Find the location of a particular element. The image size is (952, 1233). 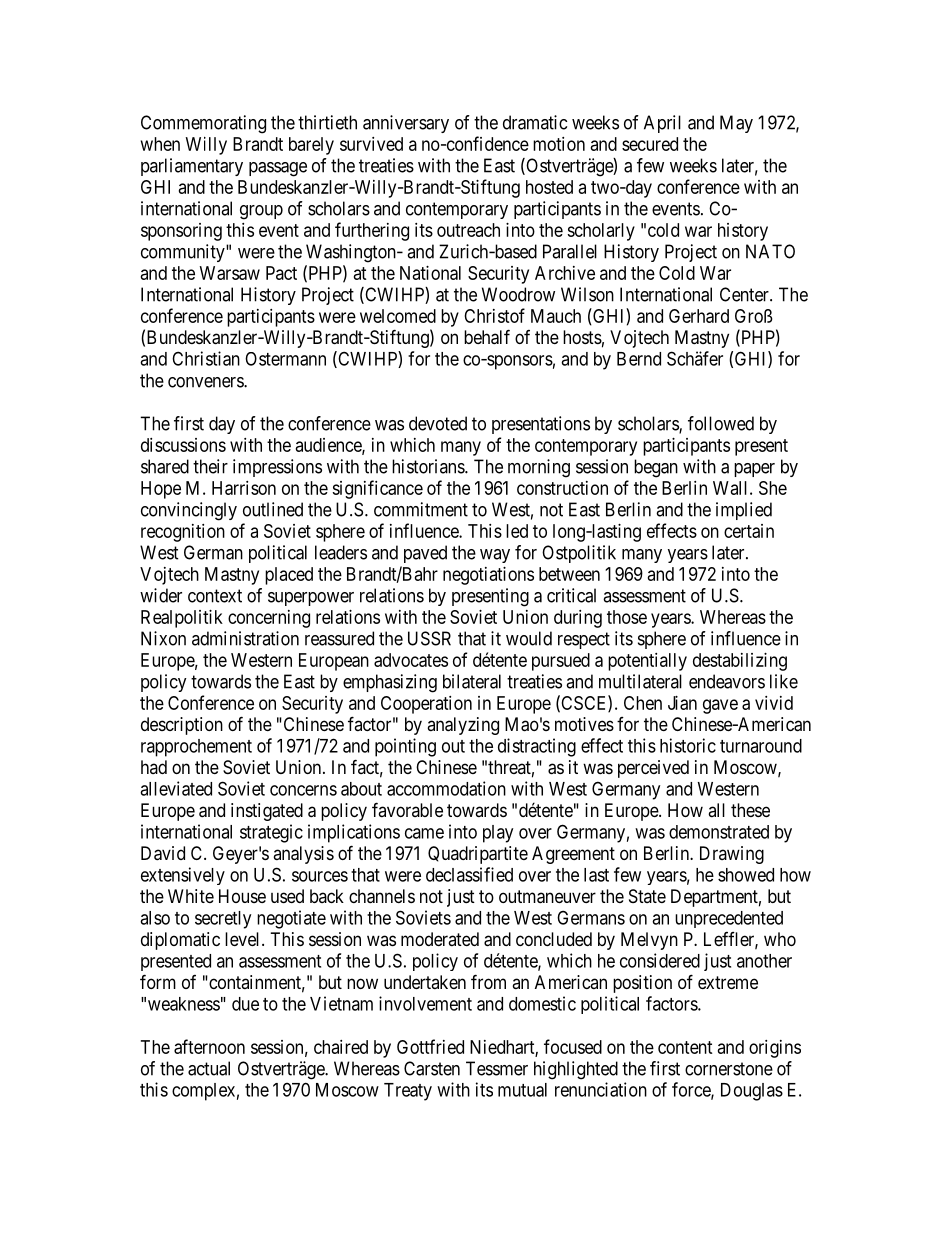

May is located at coordinates (736, 124).
